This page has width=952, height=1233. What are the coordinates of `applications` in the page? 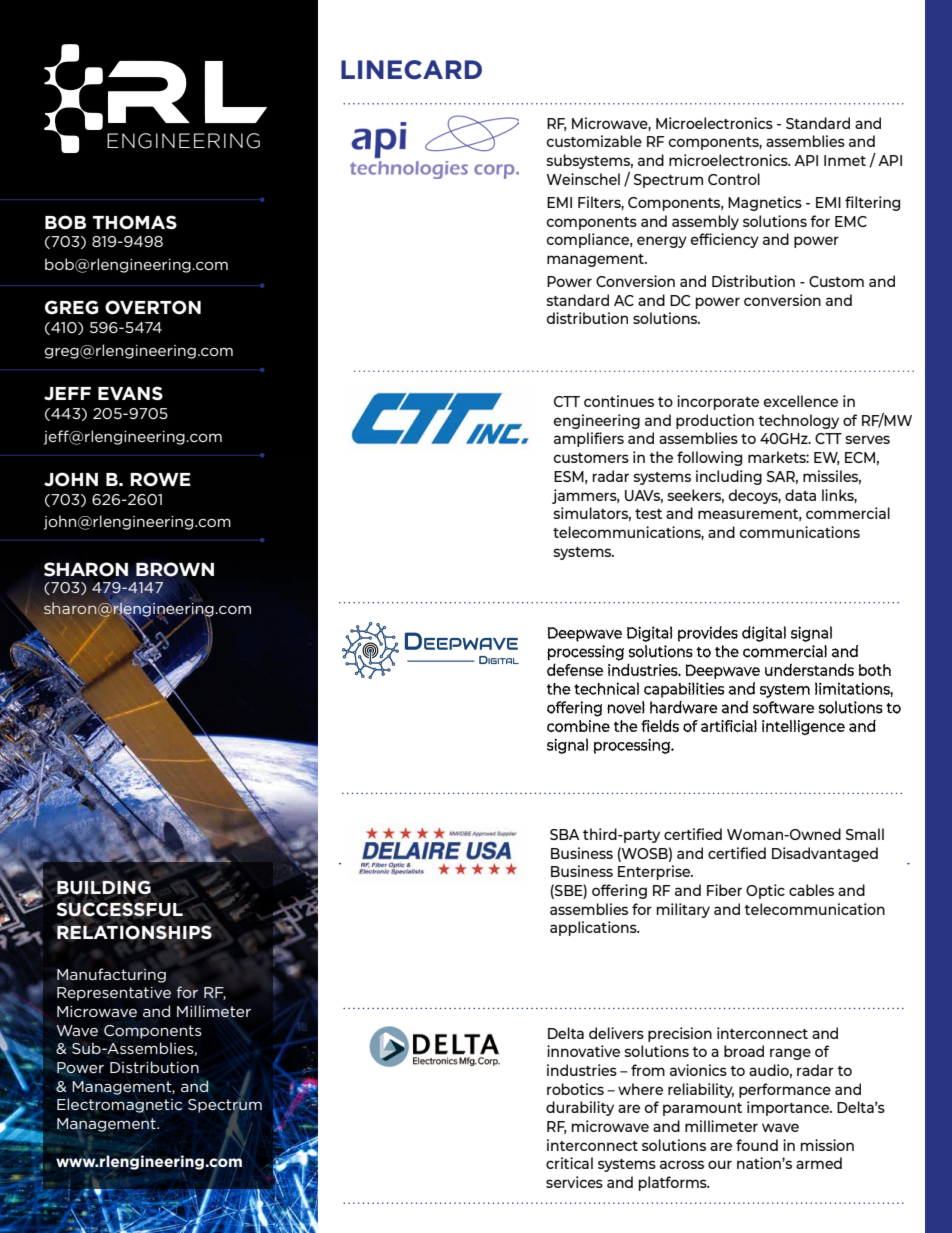 It's located at (594, 928).
